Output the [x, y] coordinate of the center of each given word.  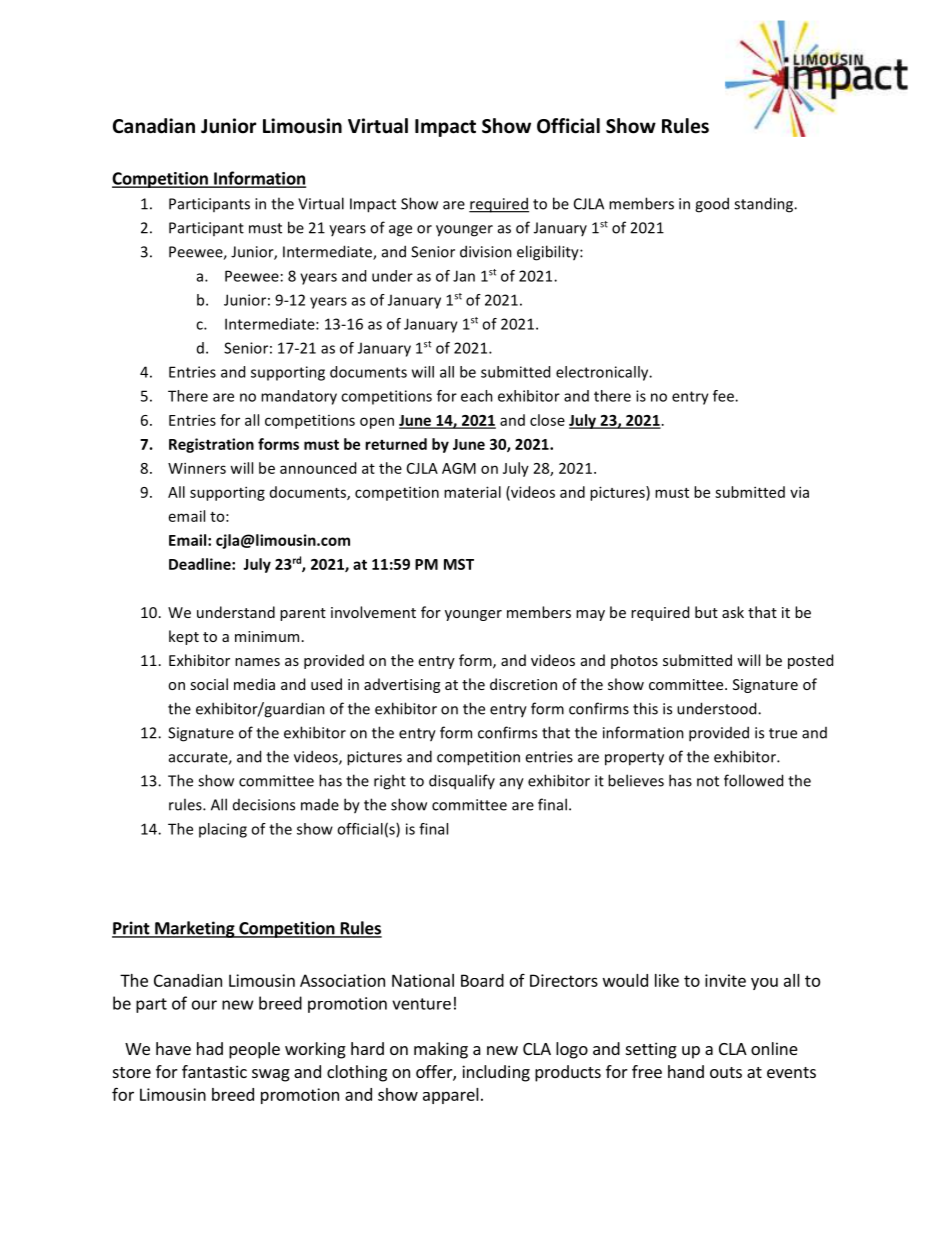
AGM [459, 468]
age [400, 231]
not [708, 781]
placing [223, 830]
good [712, 205]
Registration [211, 445]
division [486, 251]
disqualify [462, 782]
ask [733, 612]
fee [724, 396]
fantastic [214, 1071]
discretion [523, 684]
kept [184, 637]
